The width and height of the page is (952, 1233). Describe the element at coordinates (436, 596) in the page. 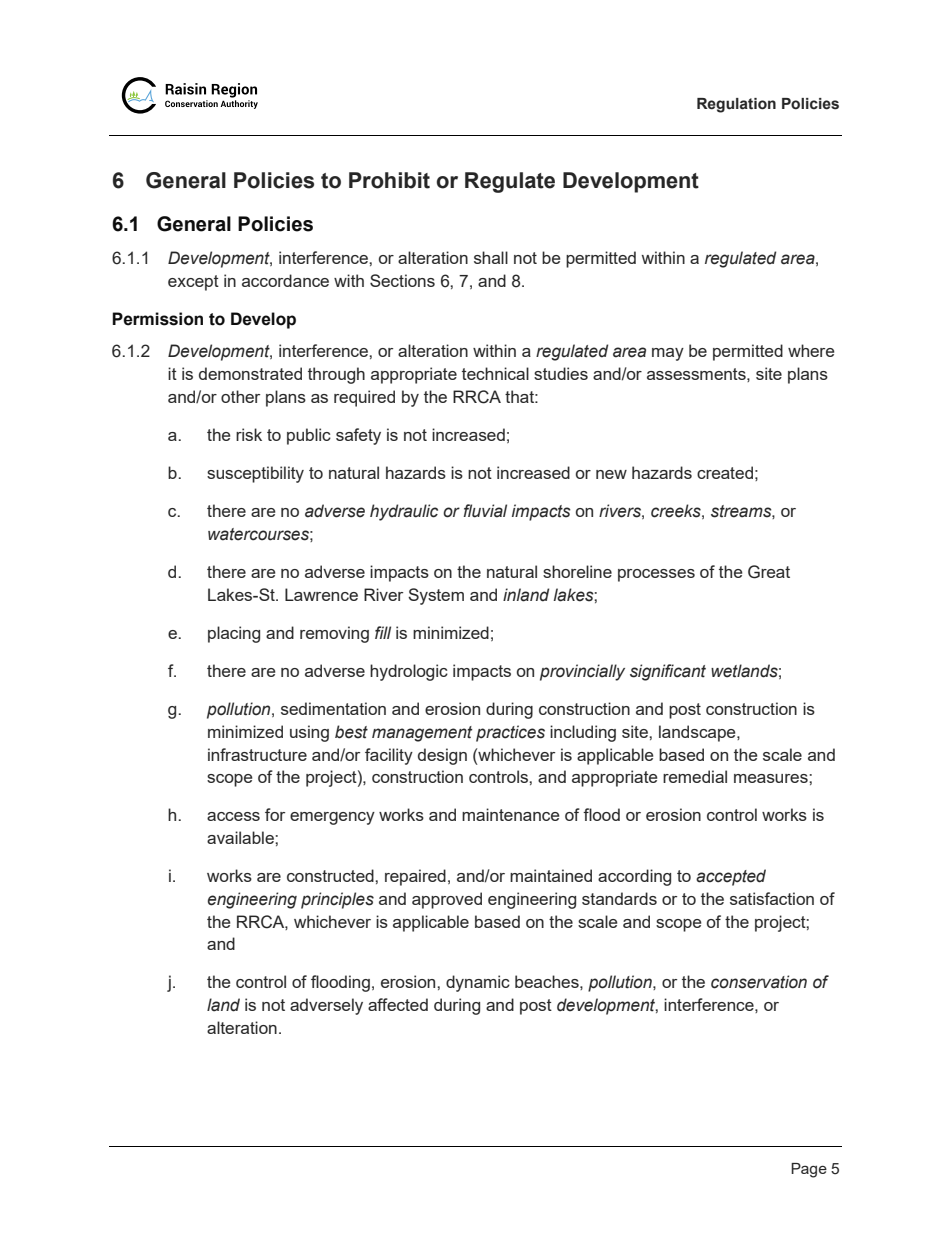

I see `System` at that location.
